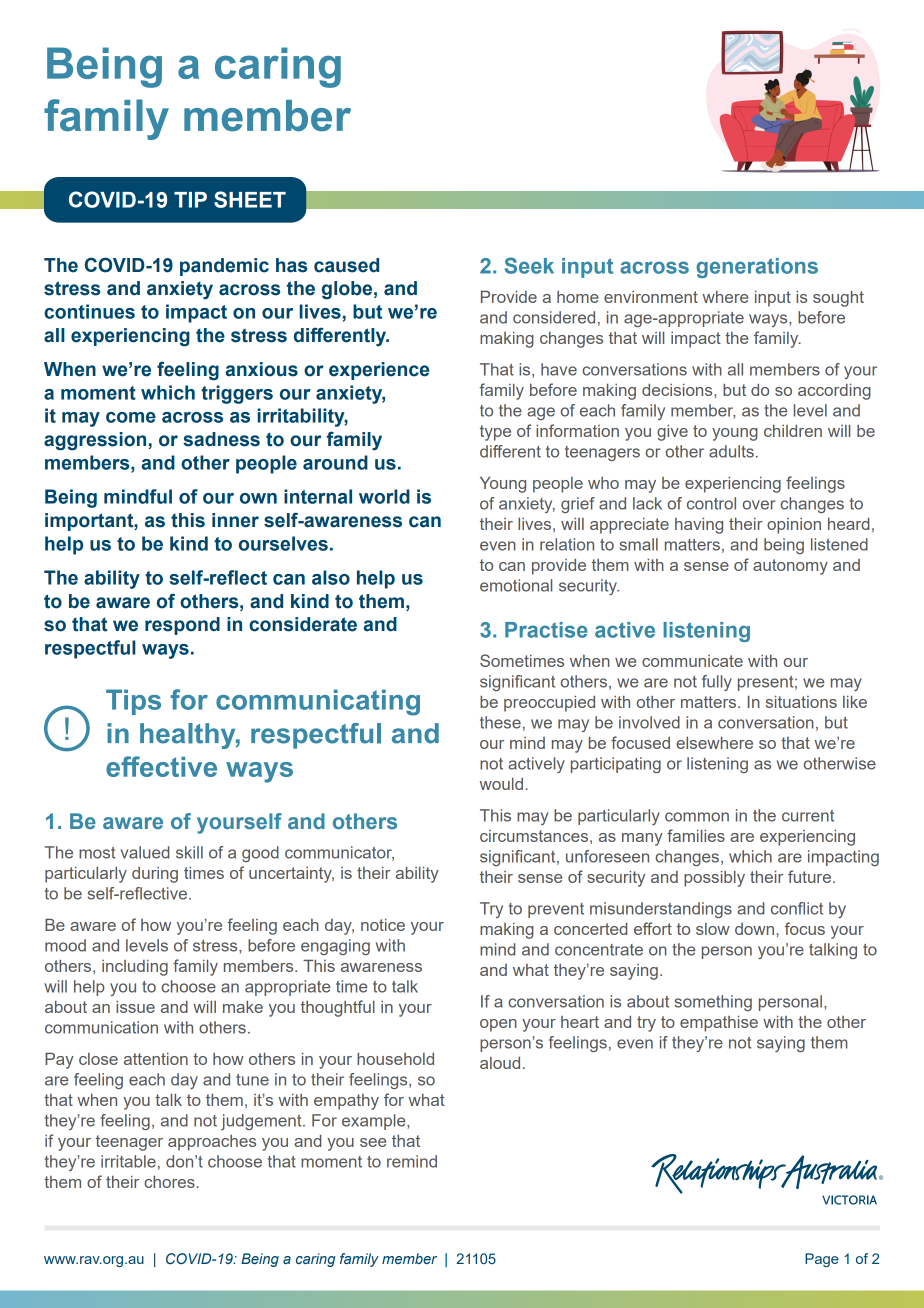 This screenshot has height=1308, width=924. What do you see at coordinates (498, 1025) in the screenshot?
I see `open` at bounding box center [498, 1025].
